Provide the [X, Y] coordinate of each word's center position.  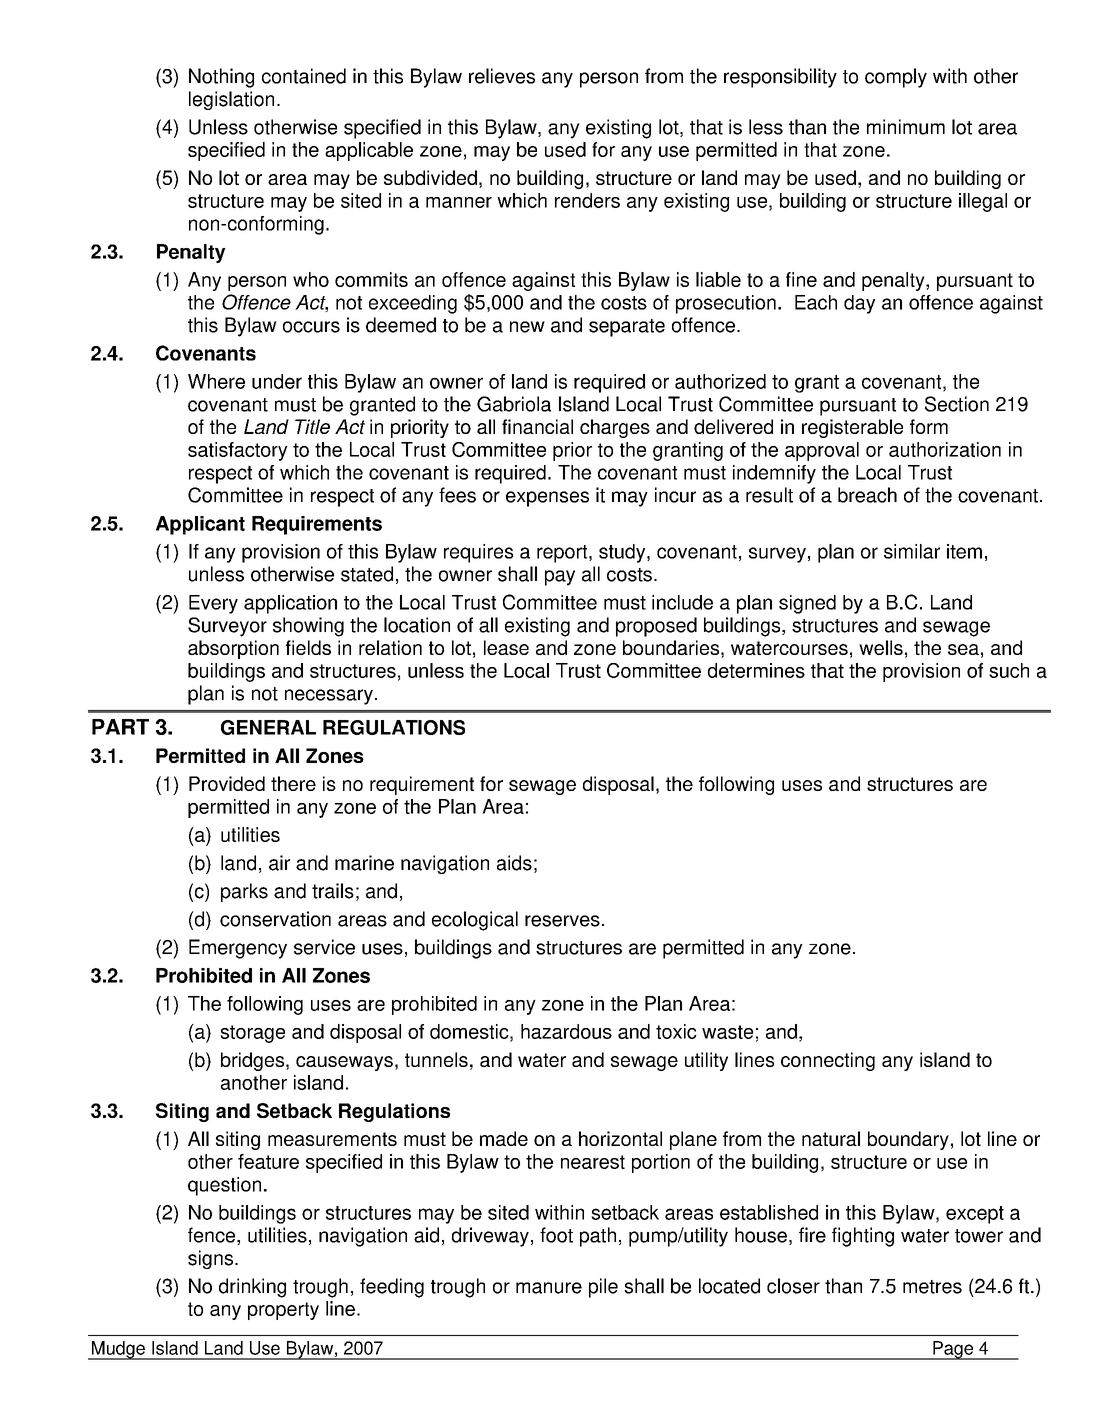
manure [549, 1288]
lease [506, 647]
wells [881, 647]
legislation [231, 100]
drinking [252, 1288]
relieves [502, 76]
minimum [906, 127]
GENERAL [268, 727]
